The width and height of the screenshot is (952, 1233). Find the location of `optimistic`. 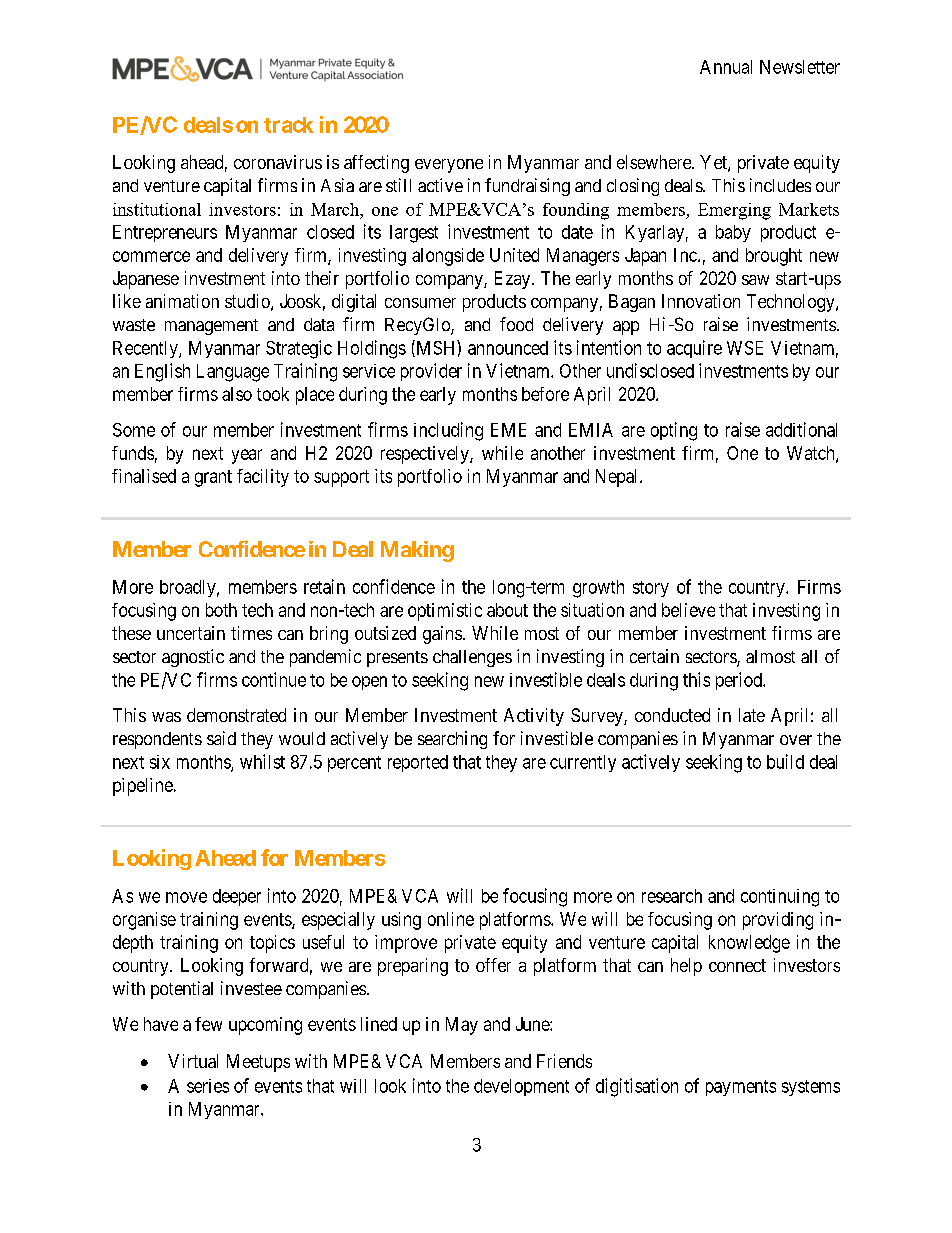

optimistic is located at coordinates (445, 612).
